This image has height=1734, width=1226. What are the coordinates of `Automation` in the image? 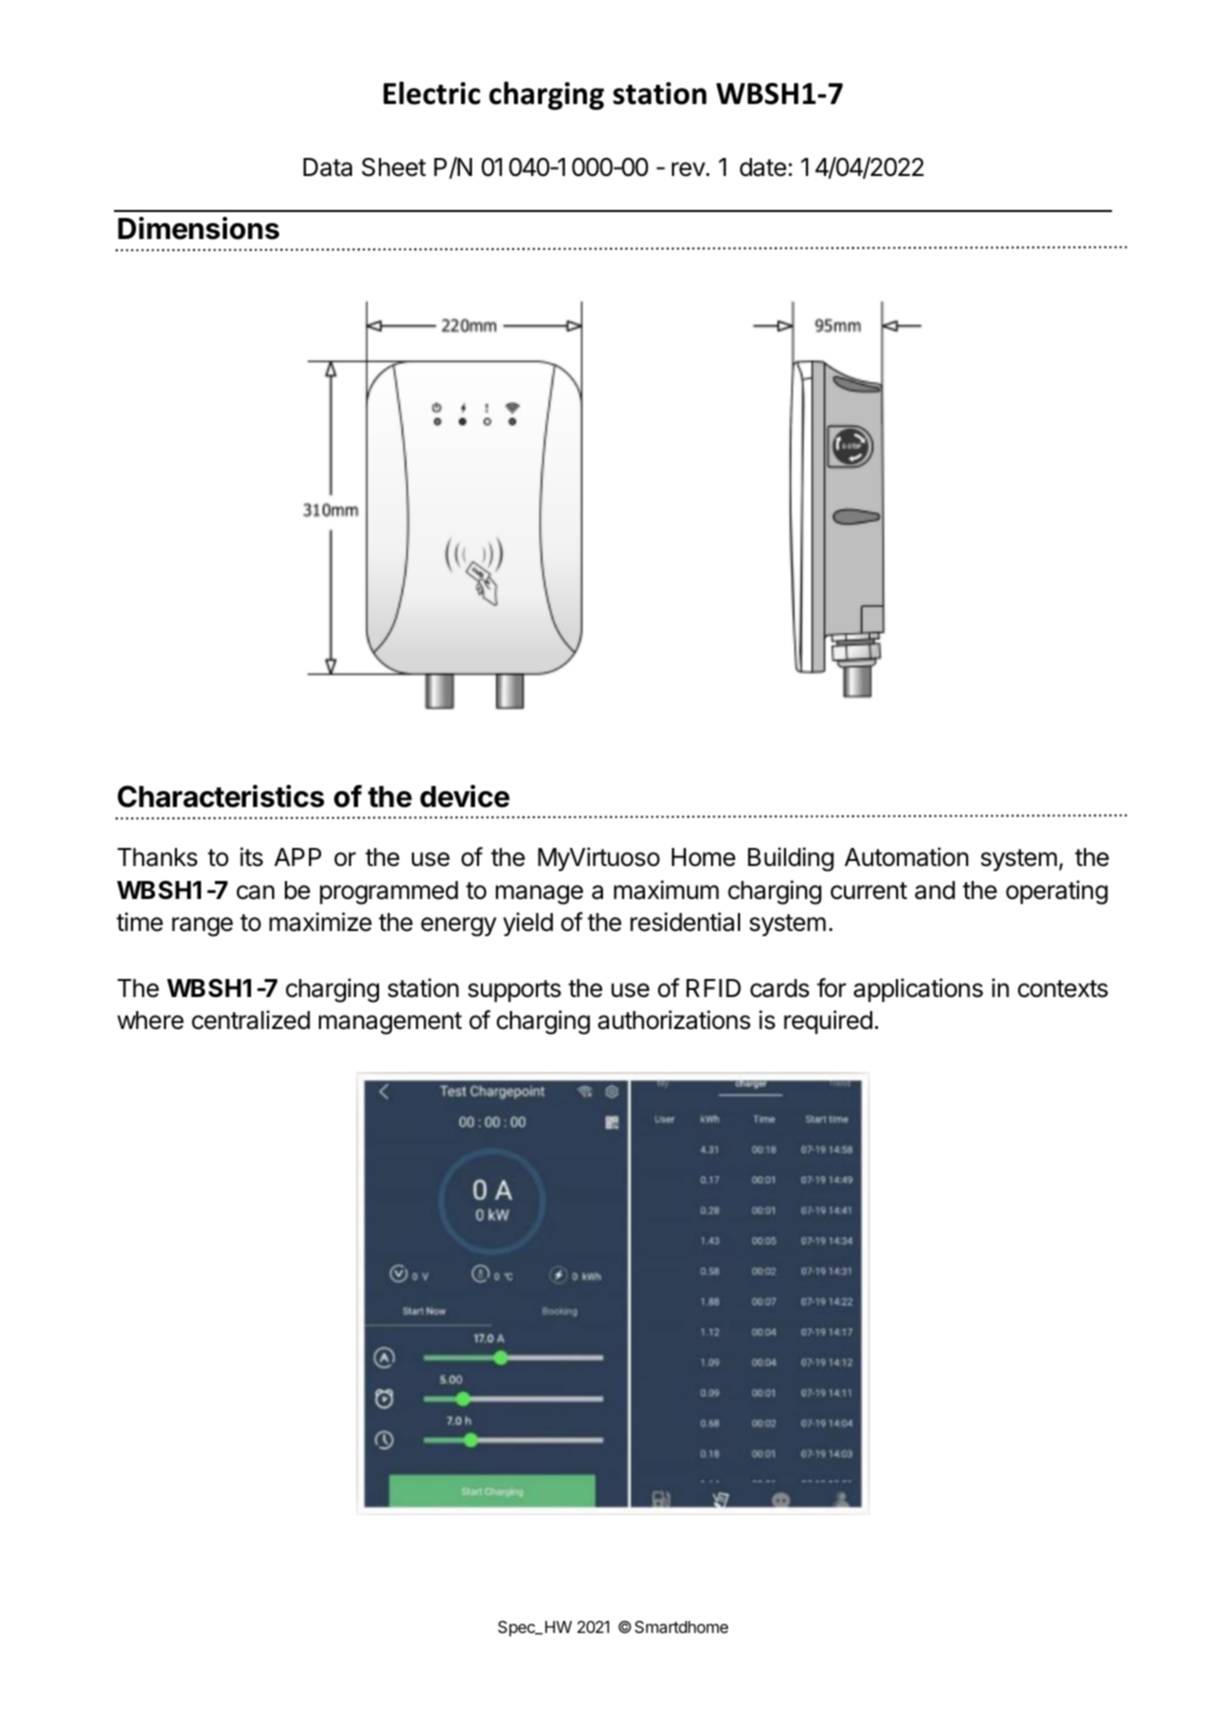 It's located at (907, 857).
